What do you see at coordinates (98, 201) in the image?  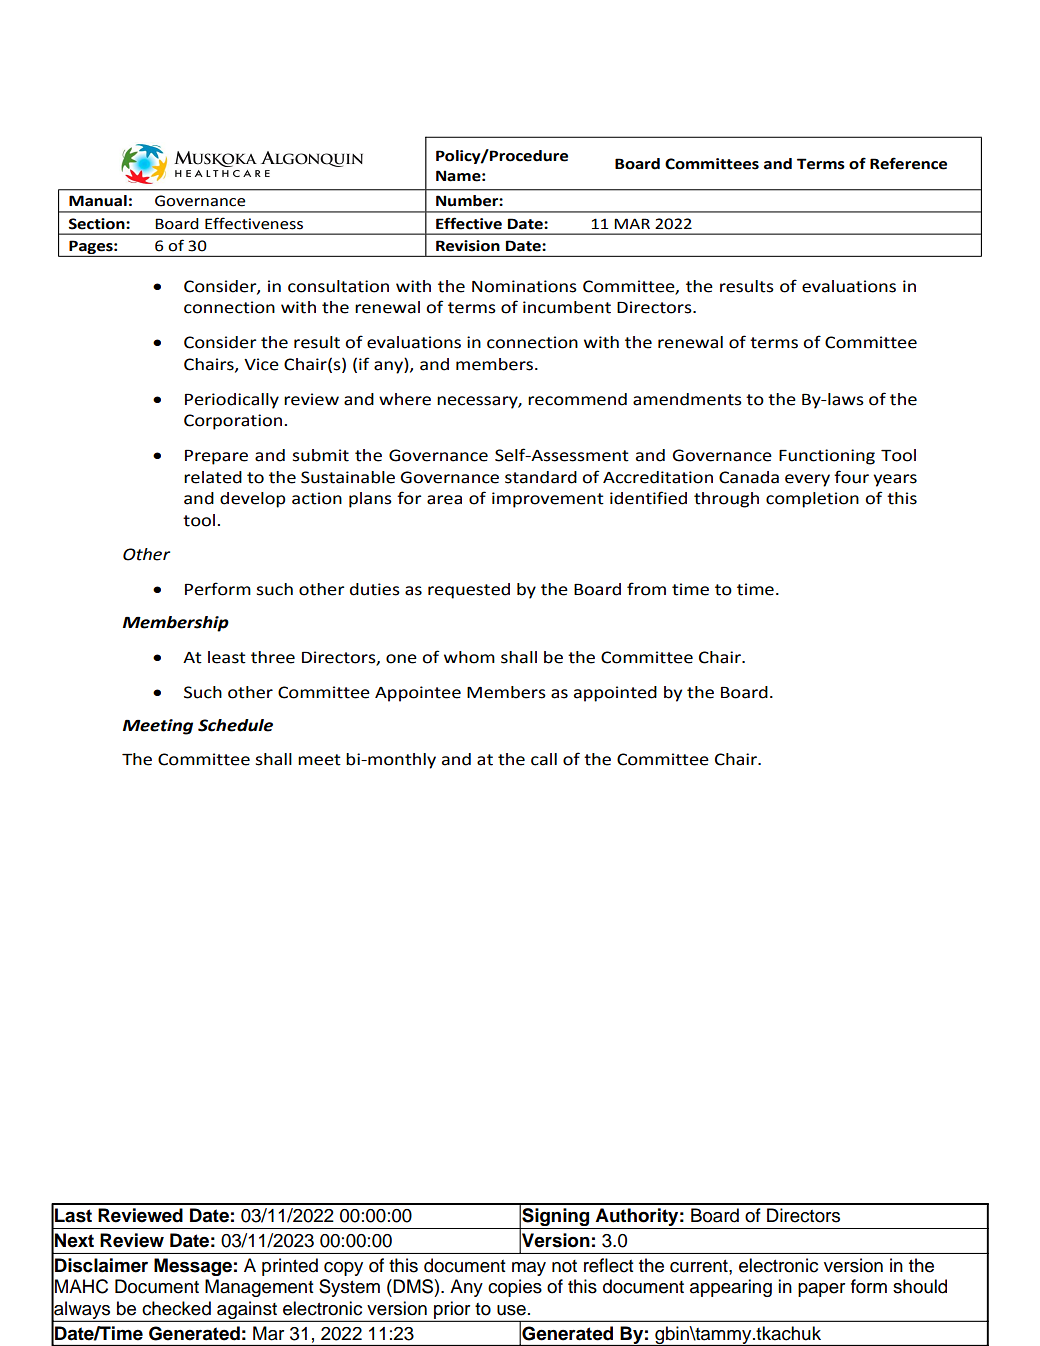 I see `Manual` at bounding box center [98, 201].
